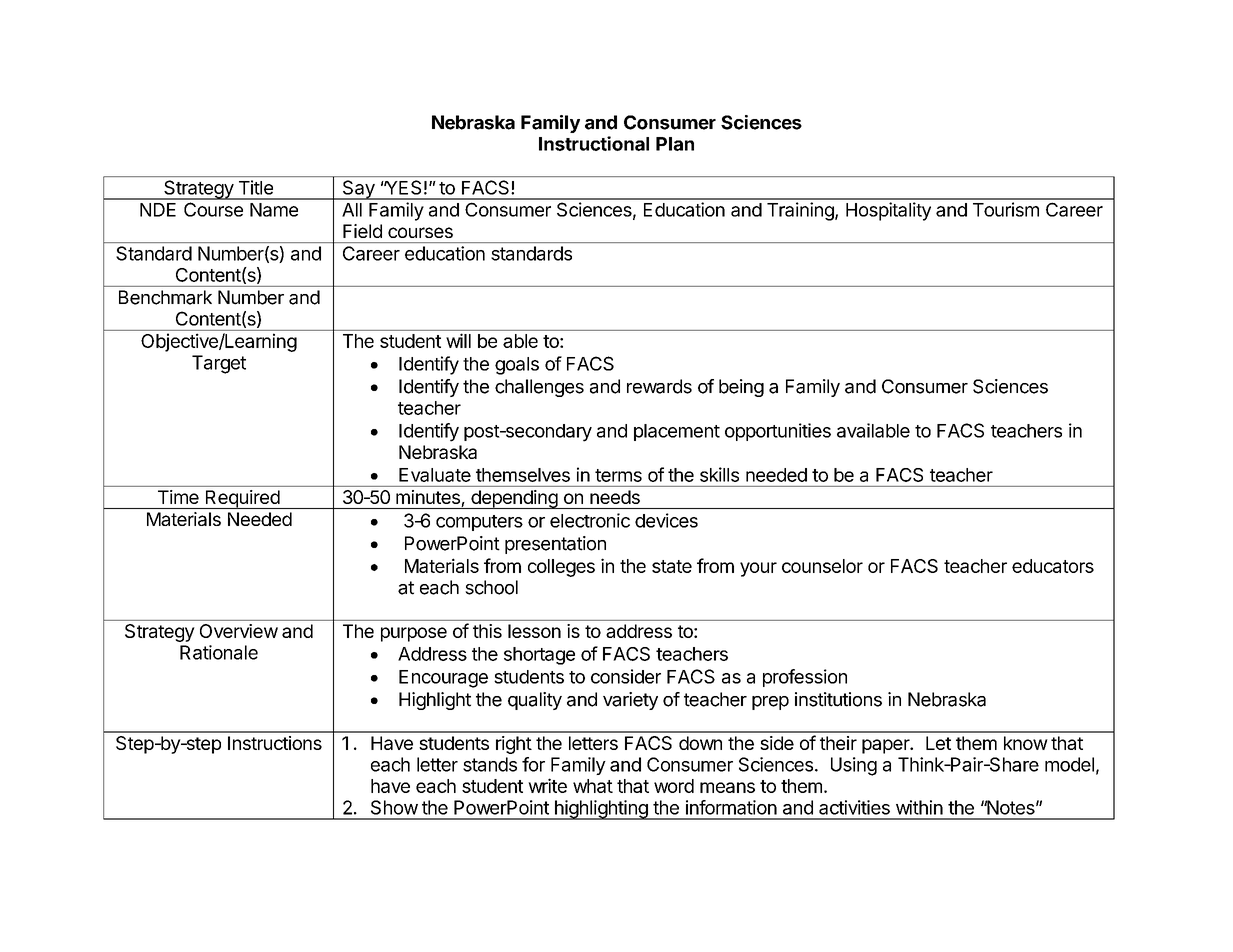 This screenshot has width=1233, height=952. Describe the element at coordinates (1006, 209) in the screenshot. I see `Tourism` at that location.
